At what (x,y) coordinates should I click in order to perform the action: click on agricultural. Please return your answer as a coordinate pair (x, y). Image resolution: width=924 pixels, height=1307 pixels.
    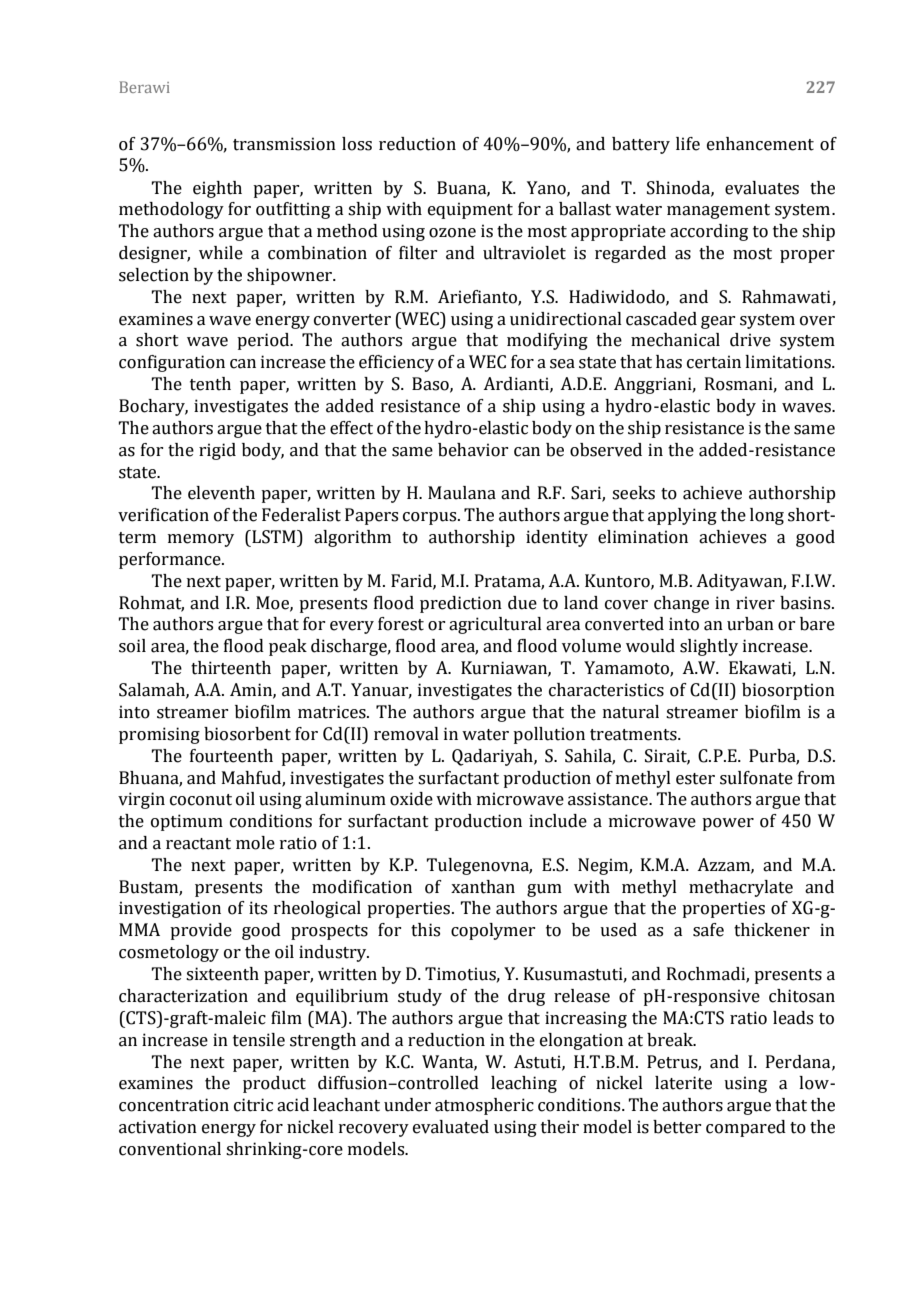
    Looking at the image, I should click on (495, 625).
